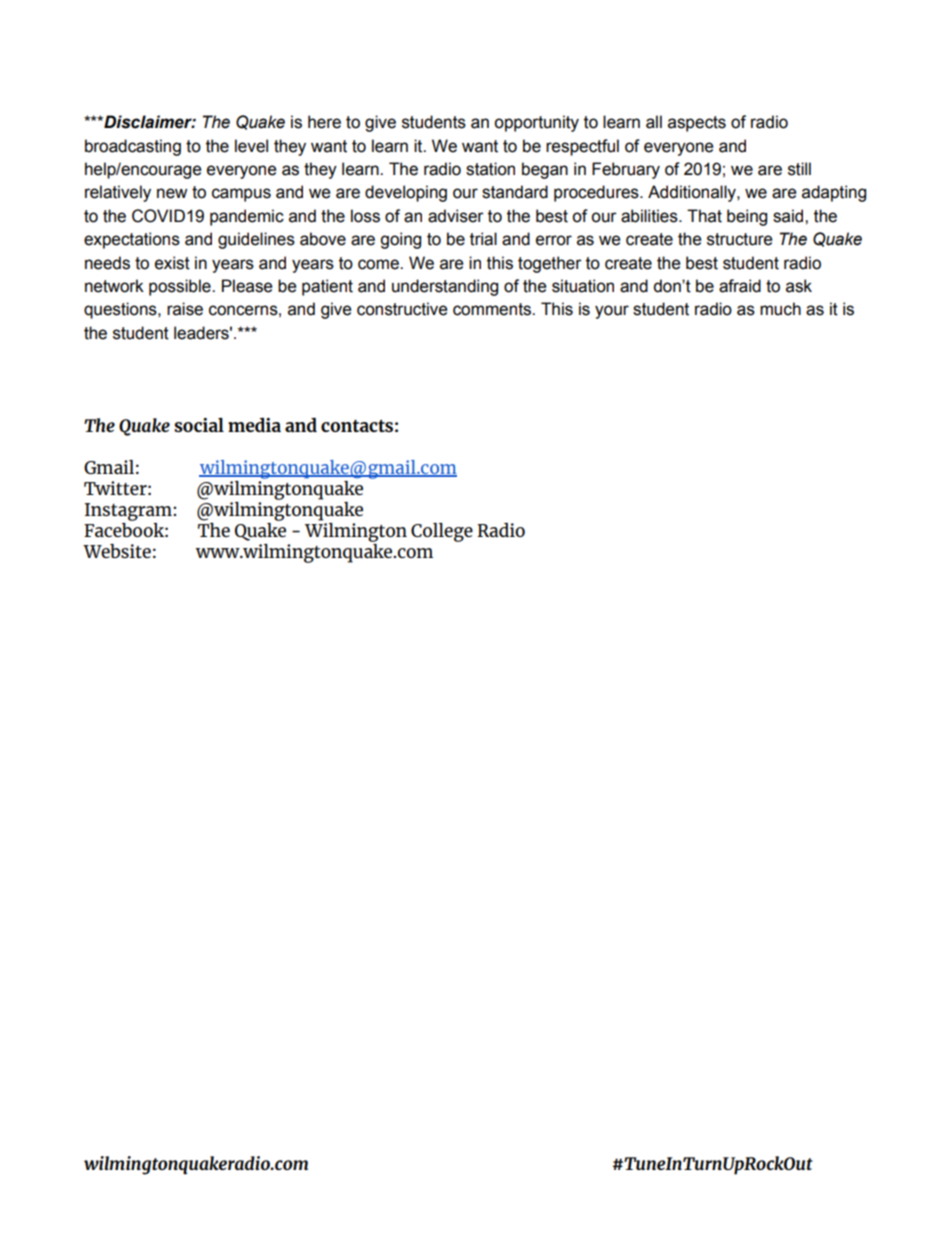 This document has width=952, height=1233. I want to click on College, so click(442, 532).
